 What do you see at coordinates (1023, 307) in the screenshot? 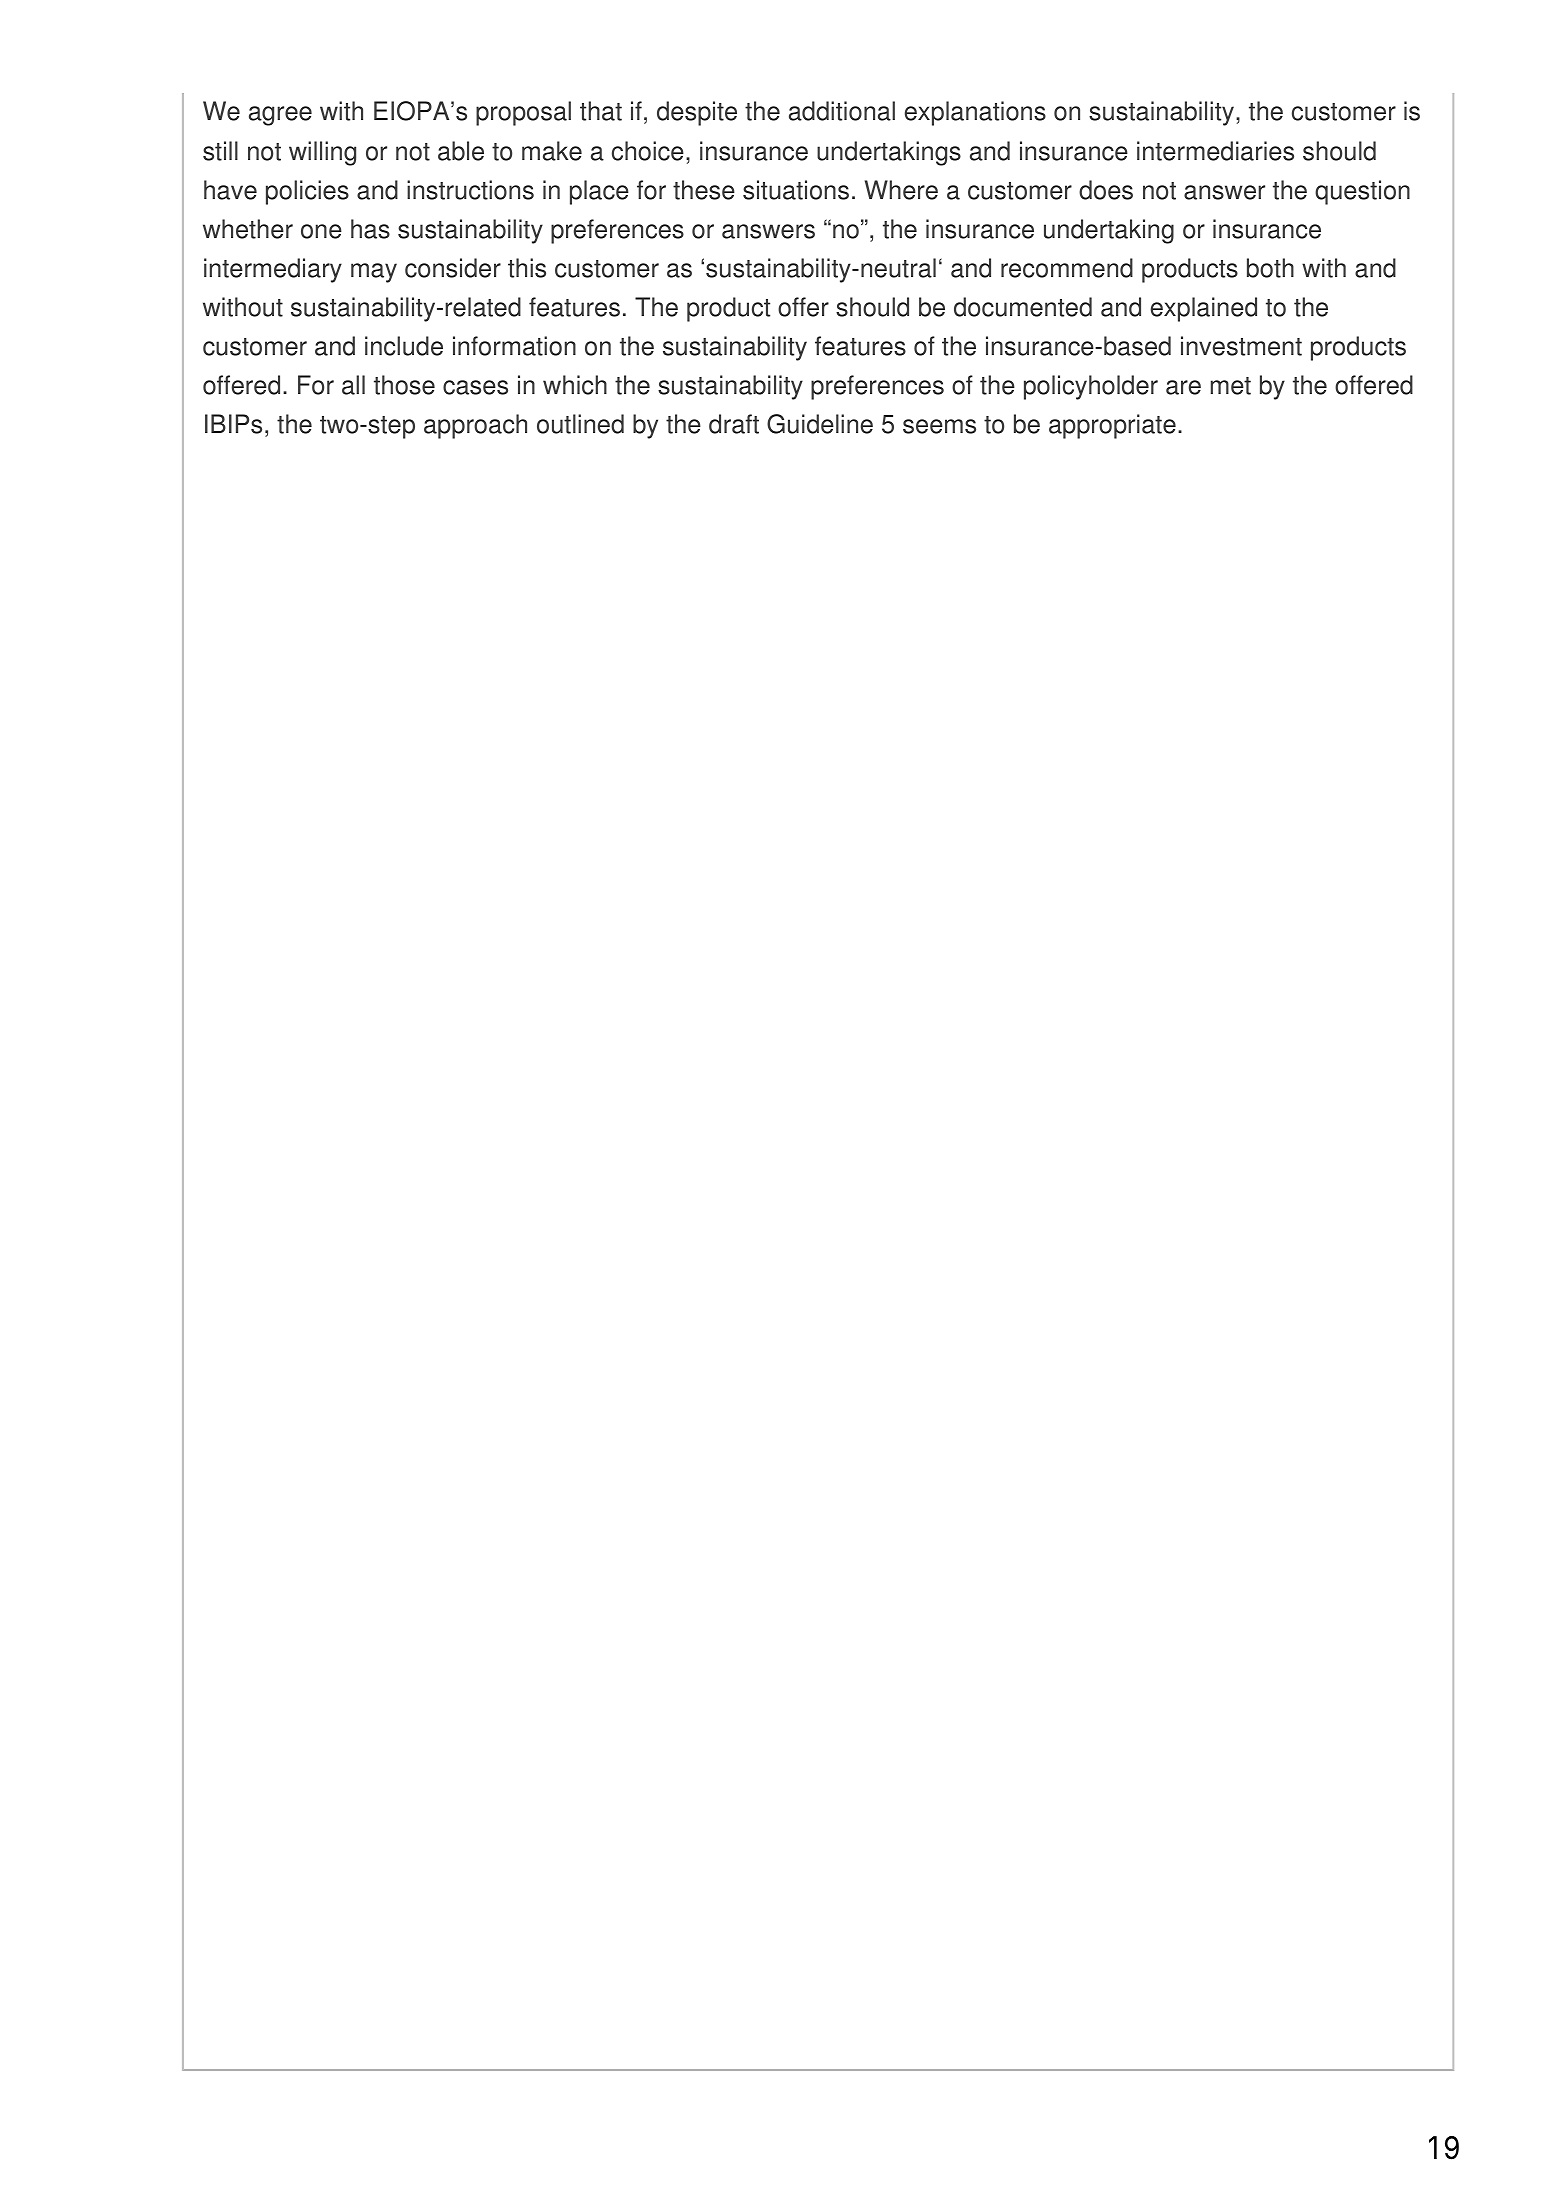
I see `documented` at bounding box center [1023, 307].
